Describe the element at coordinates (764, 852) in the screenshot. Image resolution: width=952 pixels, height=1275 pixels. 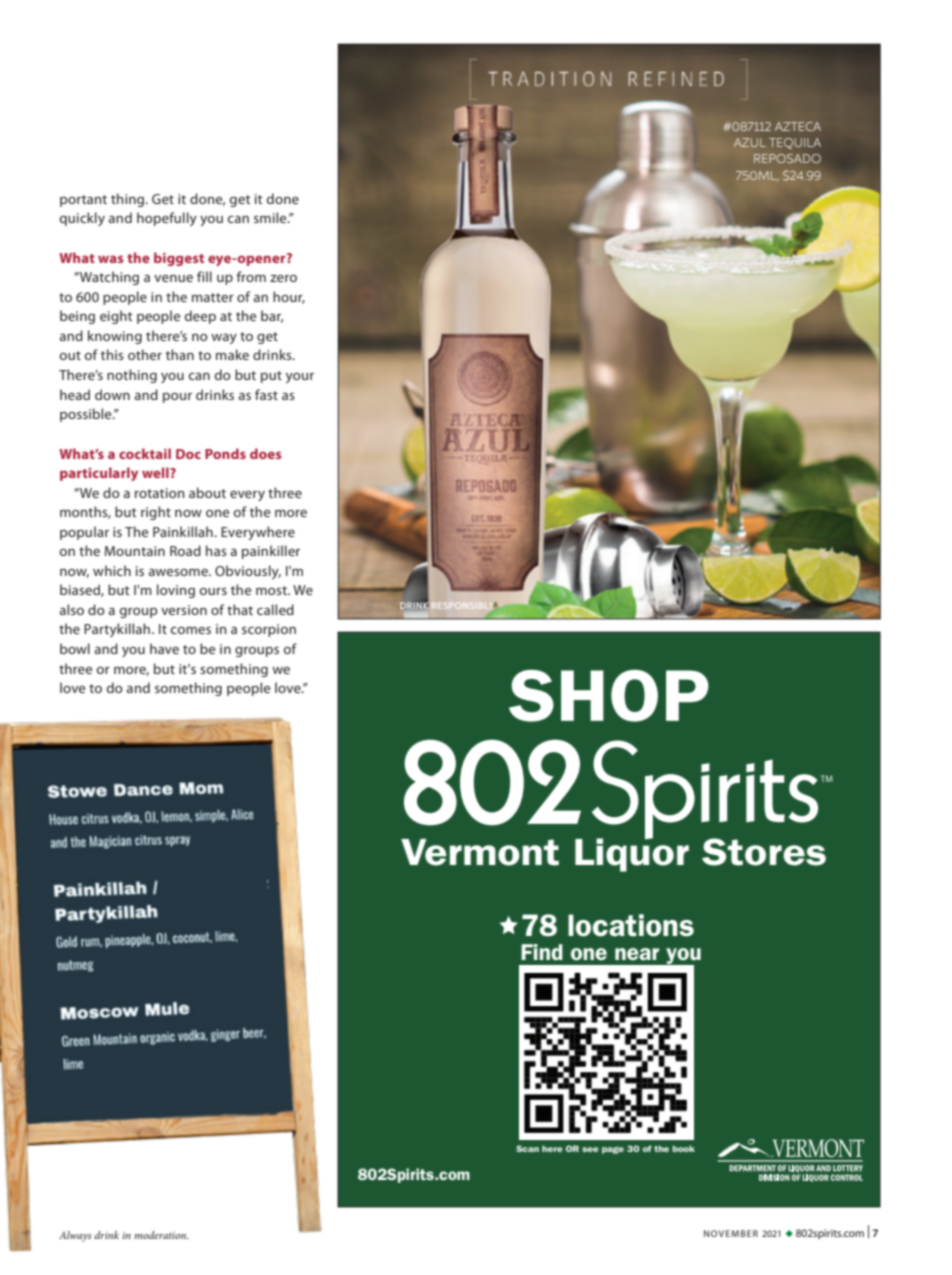
I see `Stores` at that location.
